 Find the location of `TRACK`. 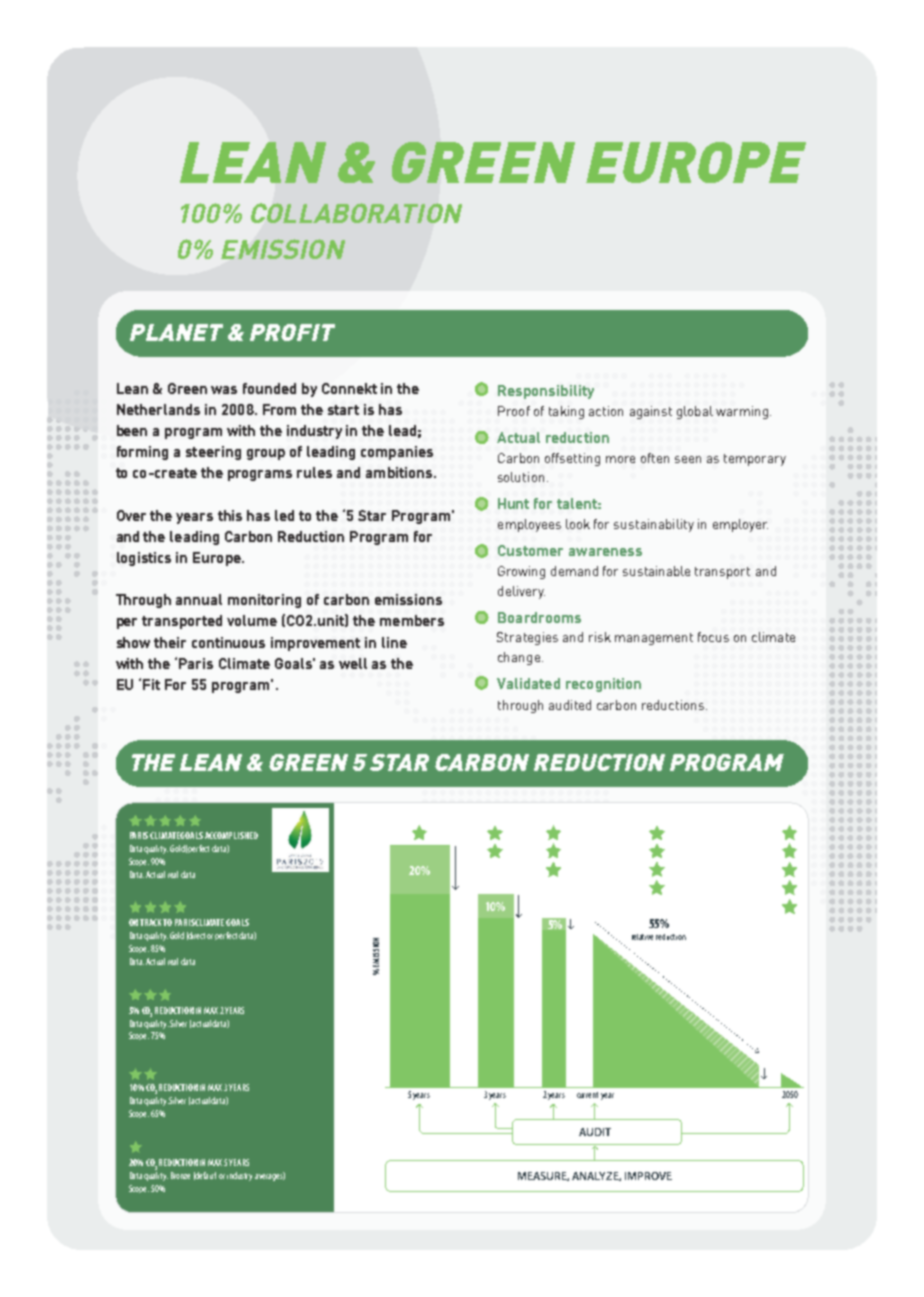

TRACK is located at coordinates (152, 922).
